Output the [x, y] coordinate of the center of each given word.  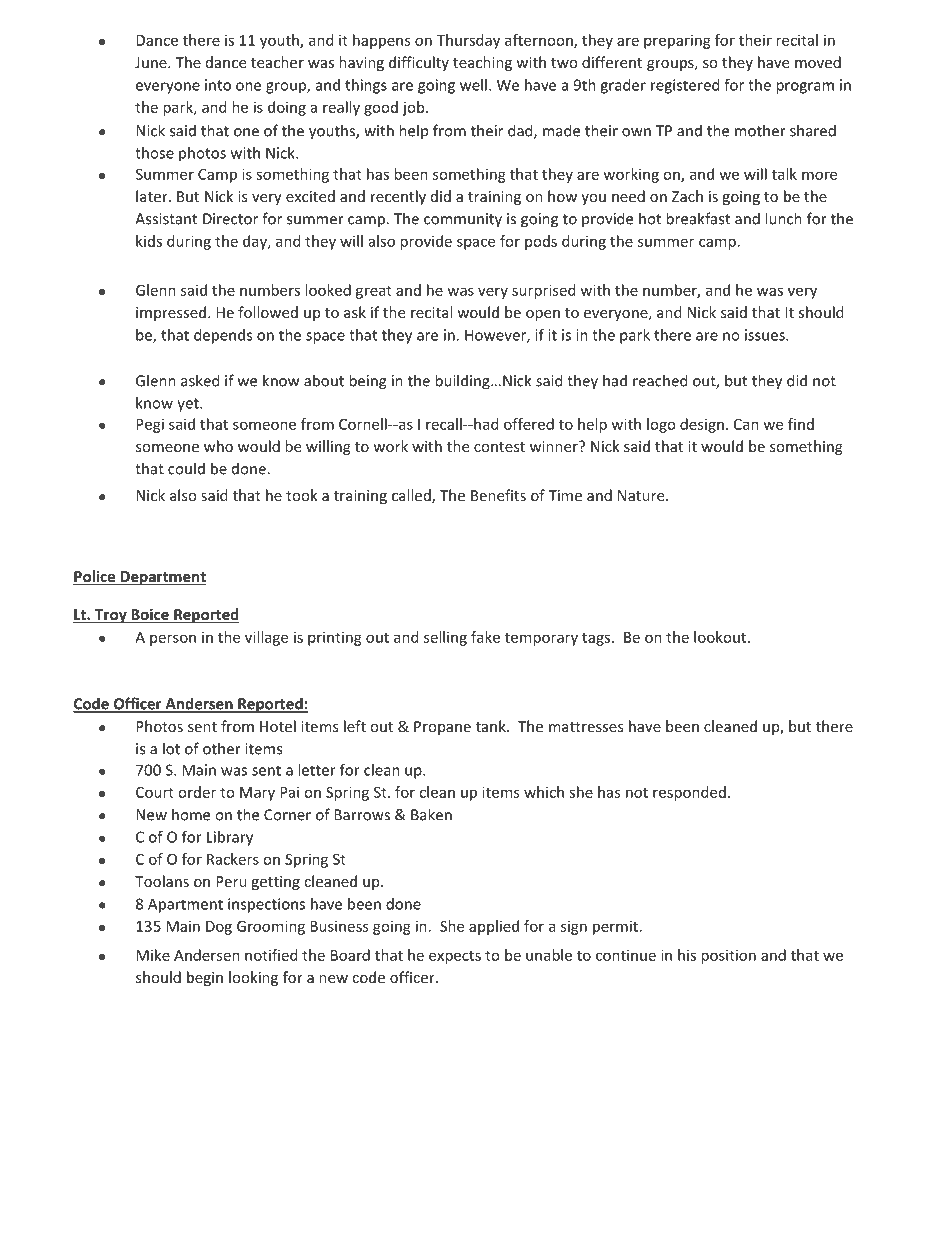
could [186, 468]
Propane [442, 728]
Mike [153, 955]
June [152, 62]
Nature [642, 495]
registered [685, 86]
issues [766, 335]
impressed [171, 313]
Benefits [498, 495]
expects [455, 957]
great [374, 292]
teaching [482, 63]
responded [689, 793]
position [728, 956]
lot [171, 748]
